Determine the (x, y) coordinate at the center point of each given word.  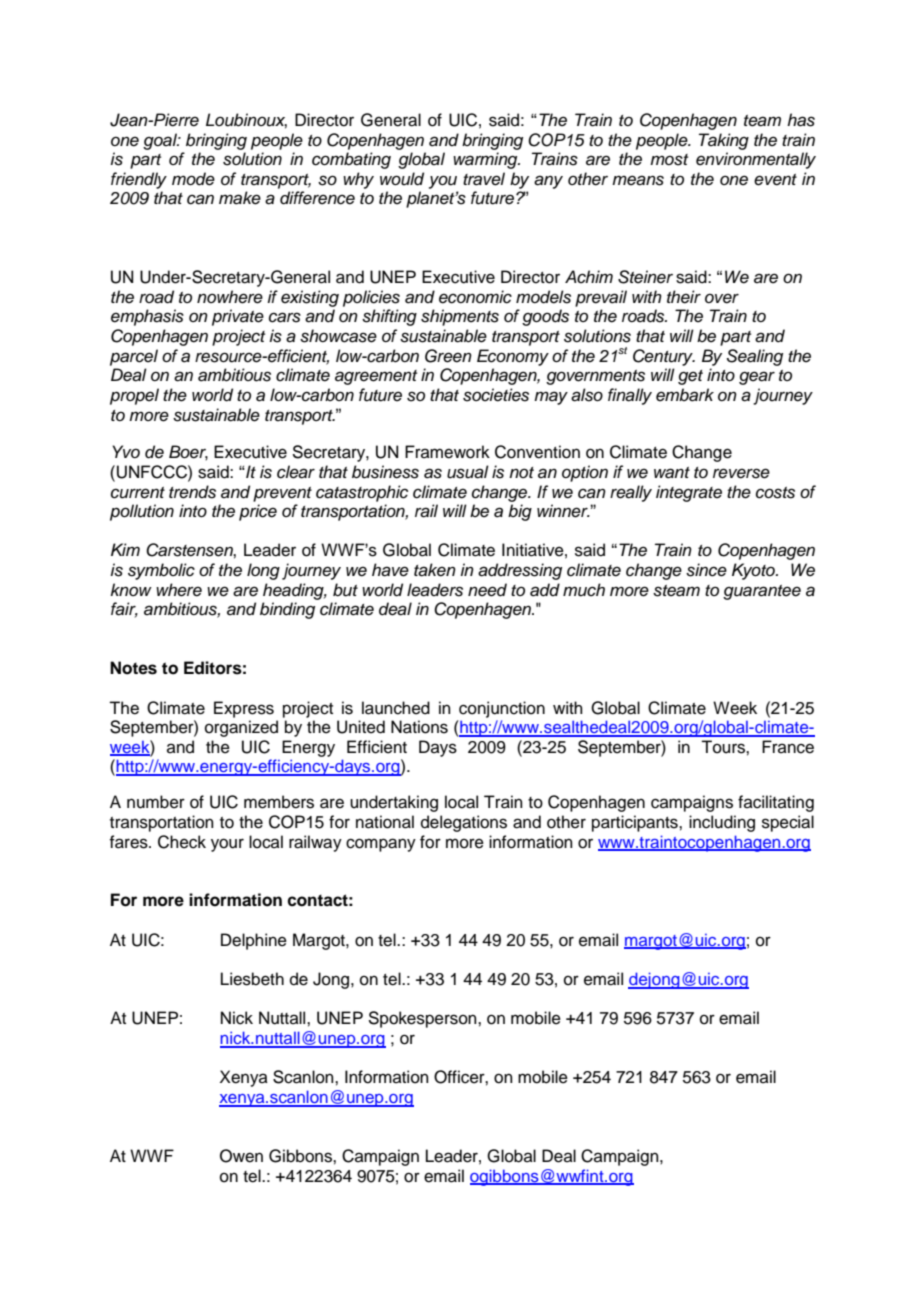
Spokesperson (423, 1019)
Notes (133, 668)
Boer (188, 452)
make (240, 198)
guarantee (762, 592)
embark (685, 395)
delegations (464, 823)
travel (484, 179)
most (669, 160)
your (227, 845)
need (487, 590)
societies (496, 395)
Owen (241, 1156)
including (722, 823)
